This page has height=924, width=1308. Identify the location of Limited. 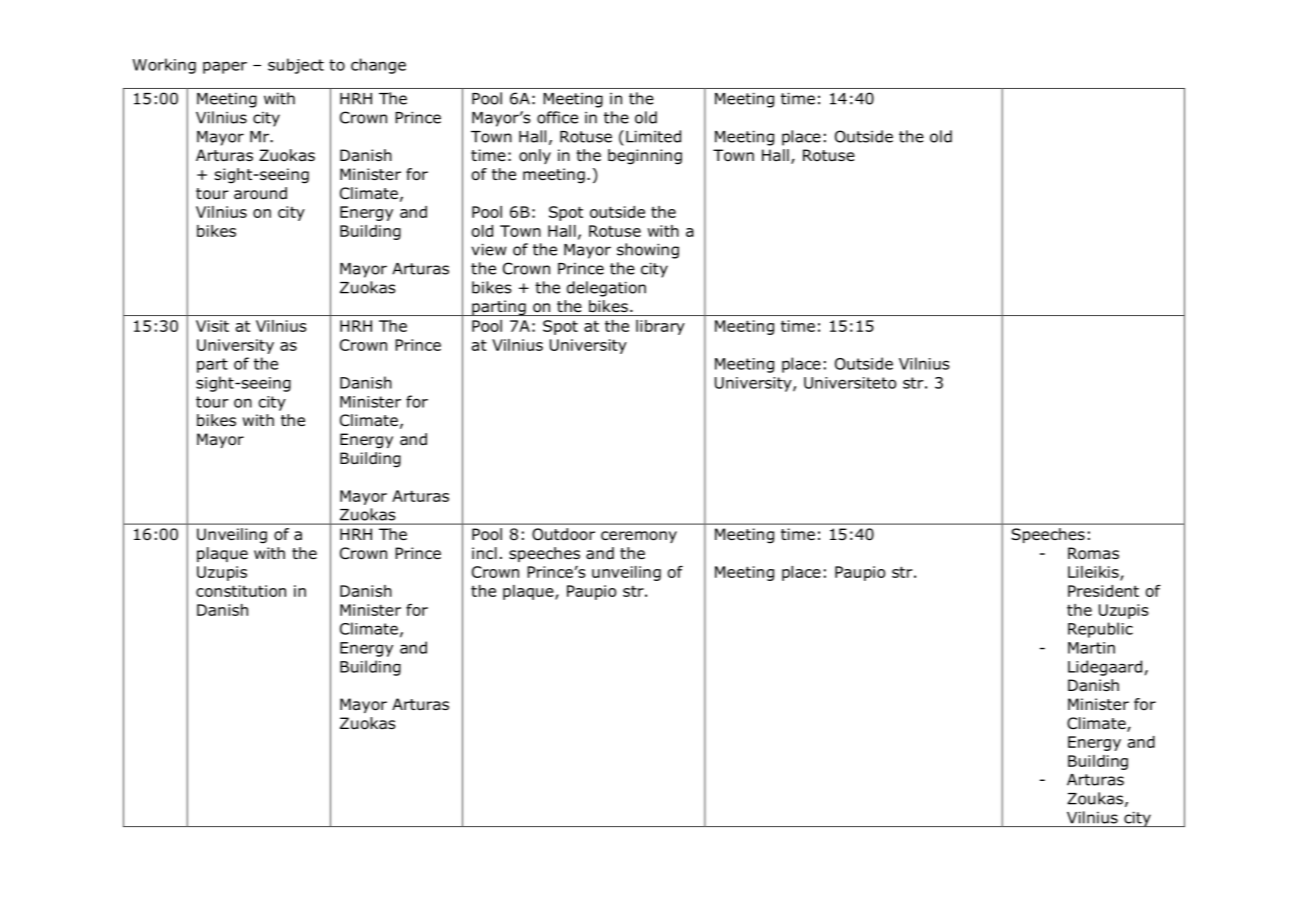
(653, 136).
